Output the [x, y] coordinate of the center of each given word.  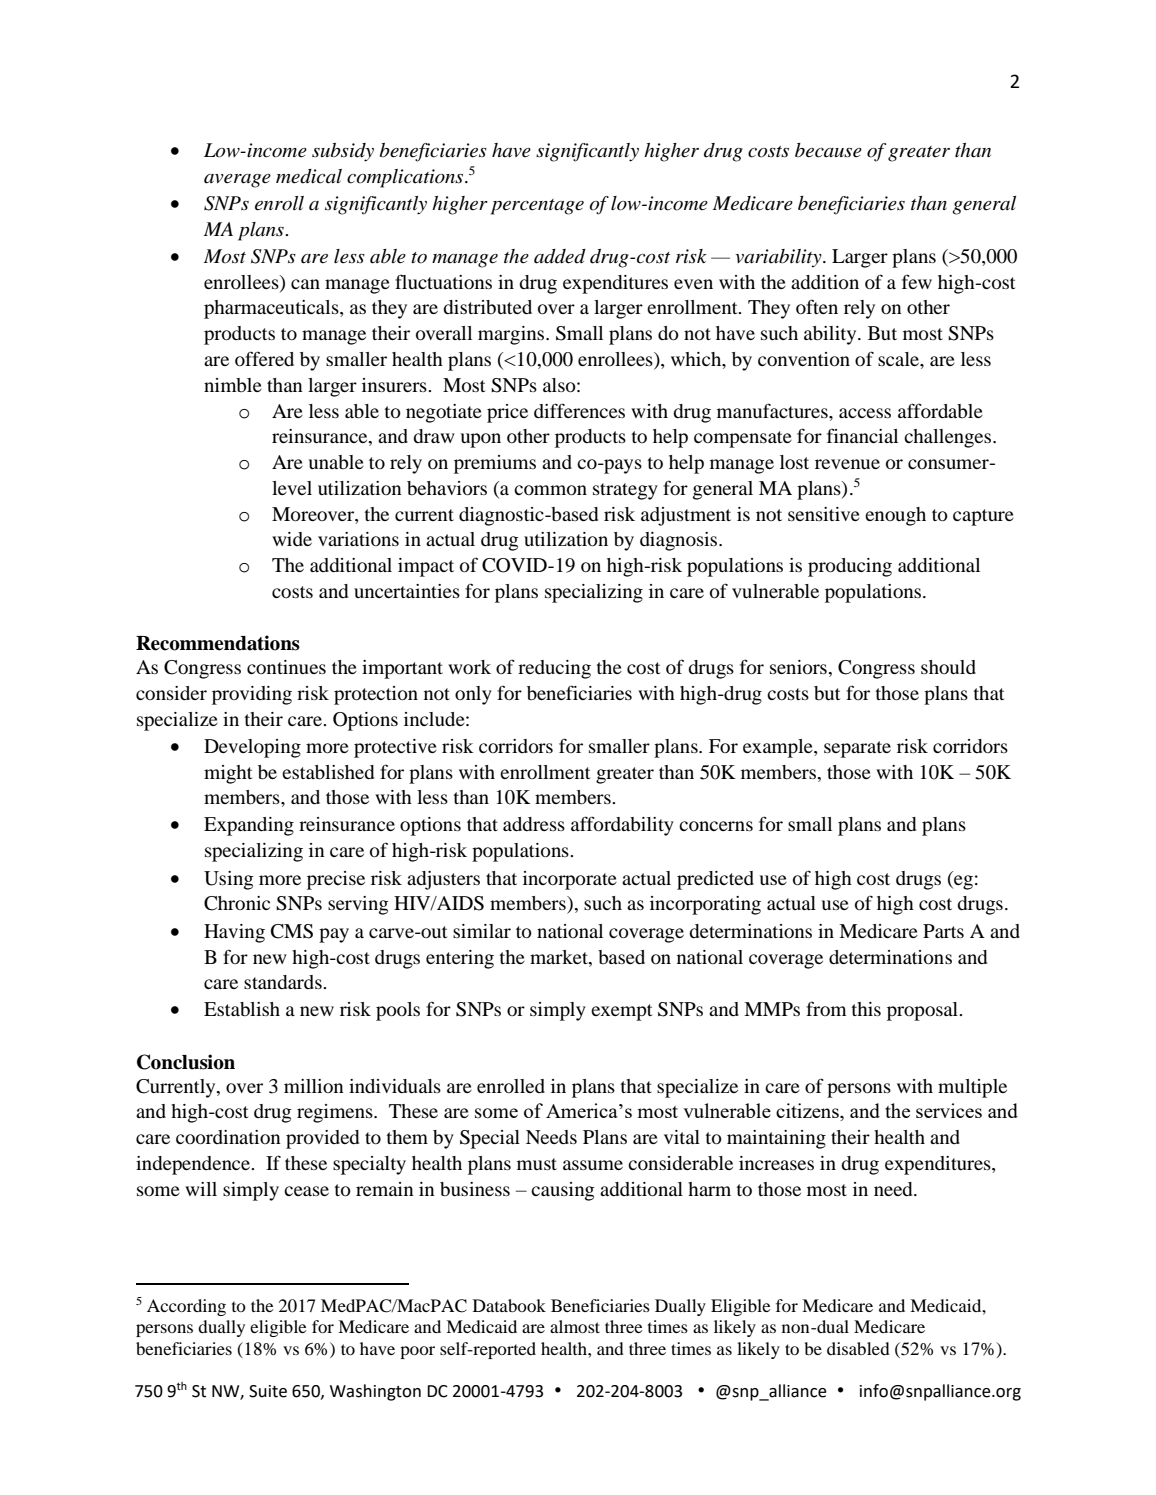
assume [593, 1165]
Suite [268, 1391]
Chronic [237, 903]
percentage [537, 207]
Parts [943, 931]
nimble [233, 385]
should [948, 667]
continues [286, 667]
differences [579, 410]
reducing [554, 669]
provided [322, 1139]
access [865, 413]
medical [309, 176]
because [828, 150]
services [949, 1110]
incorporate [570, 880]
